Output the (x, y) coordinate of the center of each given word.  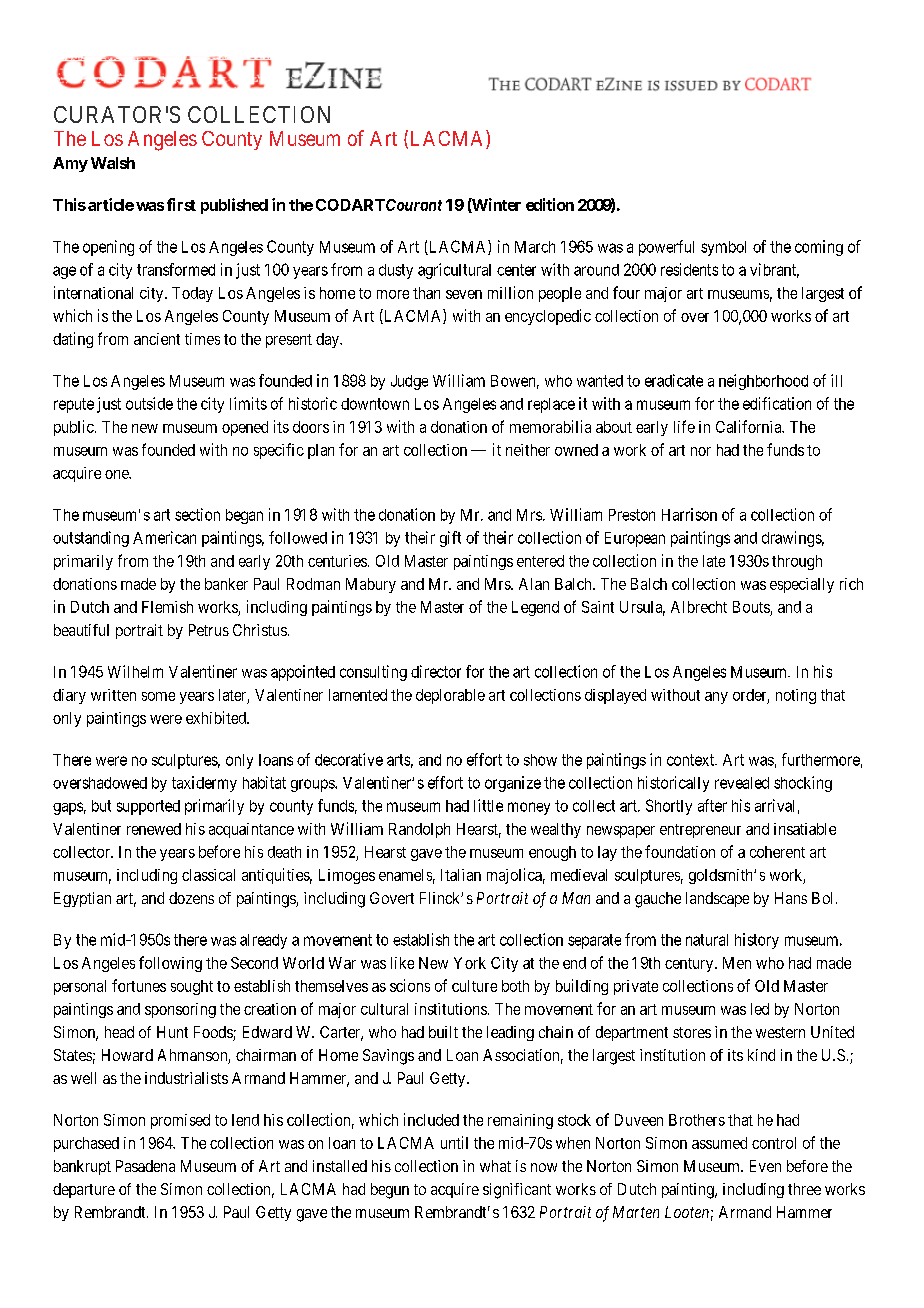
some (158, 696)
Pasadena (145, 1166)
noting (796, 696)
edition (550, 204)
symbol (723, 248)
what (495, 1166)
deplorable (450, 696)
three (804, 1189)
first (181, 204)
